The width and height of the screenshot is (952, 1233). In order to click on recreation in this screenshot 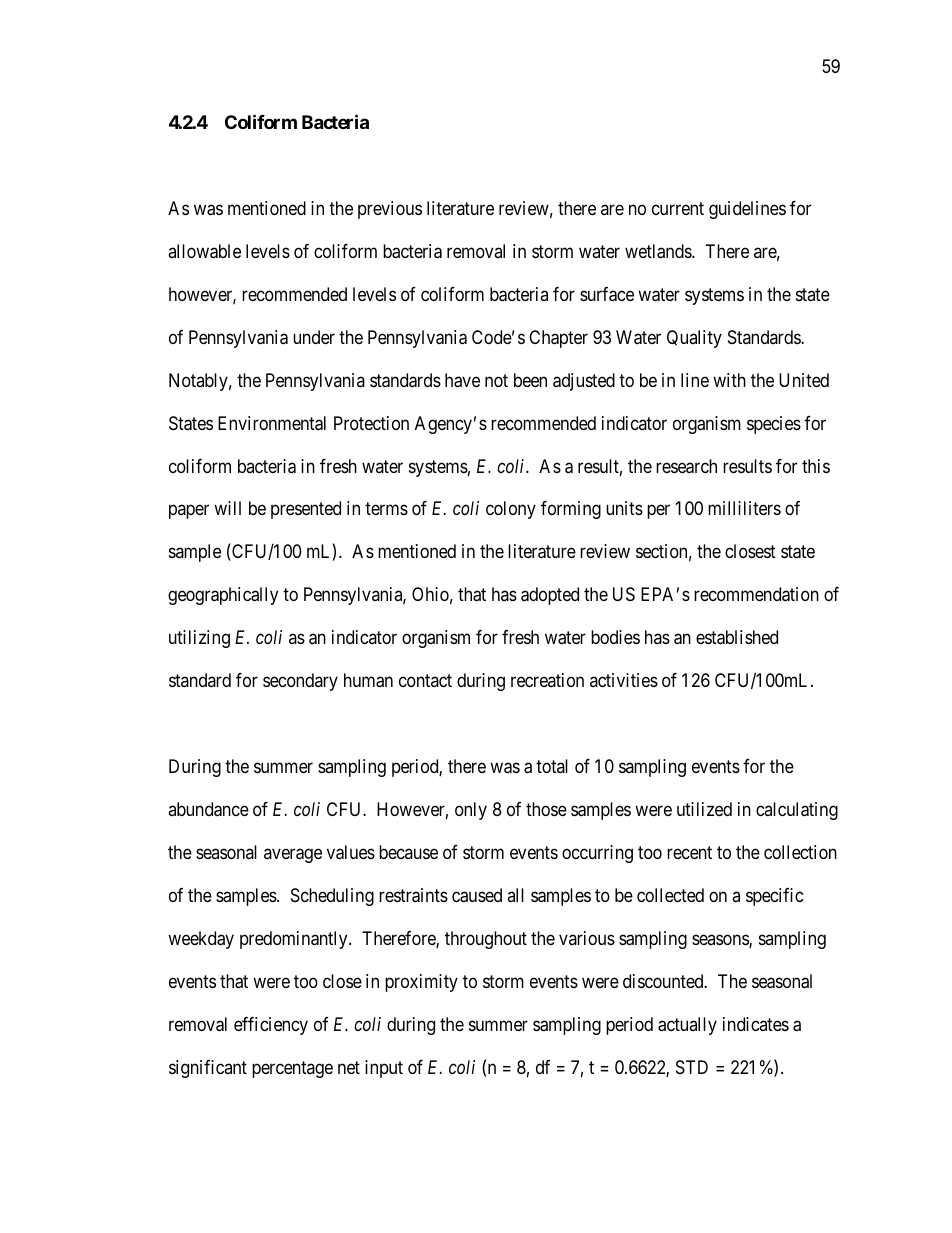, I will do `click(547, 680)`.
